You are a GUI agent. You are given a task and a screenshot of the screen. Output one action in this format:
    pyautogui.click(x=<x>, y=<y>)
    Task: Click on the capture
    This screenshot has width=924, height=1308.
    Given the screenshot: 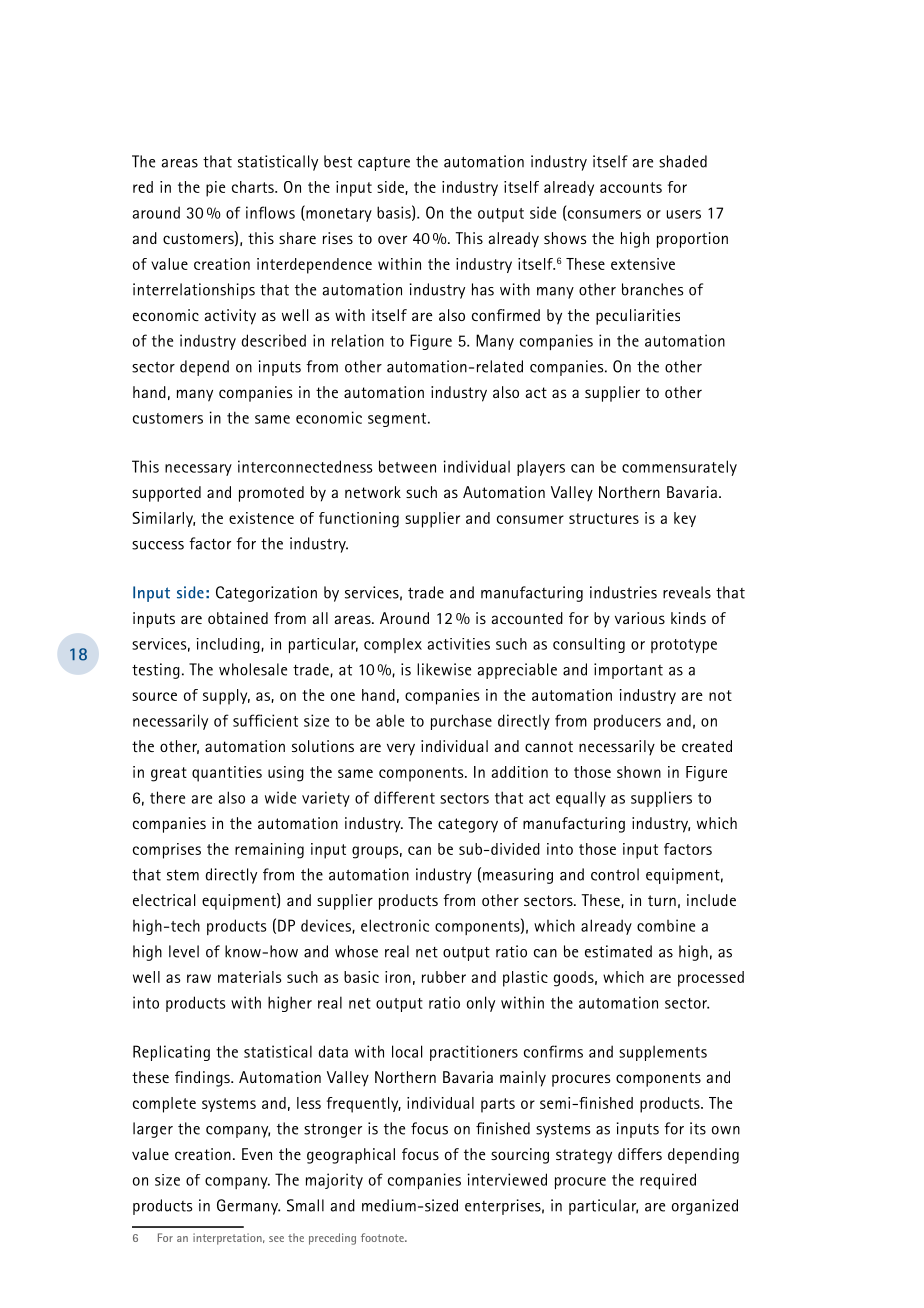 What is the action you would take?
    pyautogui.click(x=384, y=164)
